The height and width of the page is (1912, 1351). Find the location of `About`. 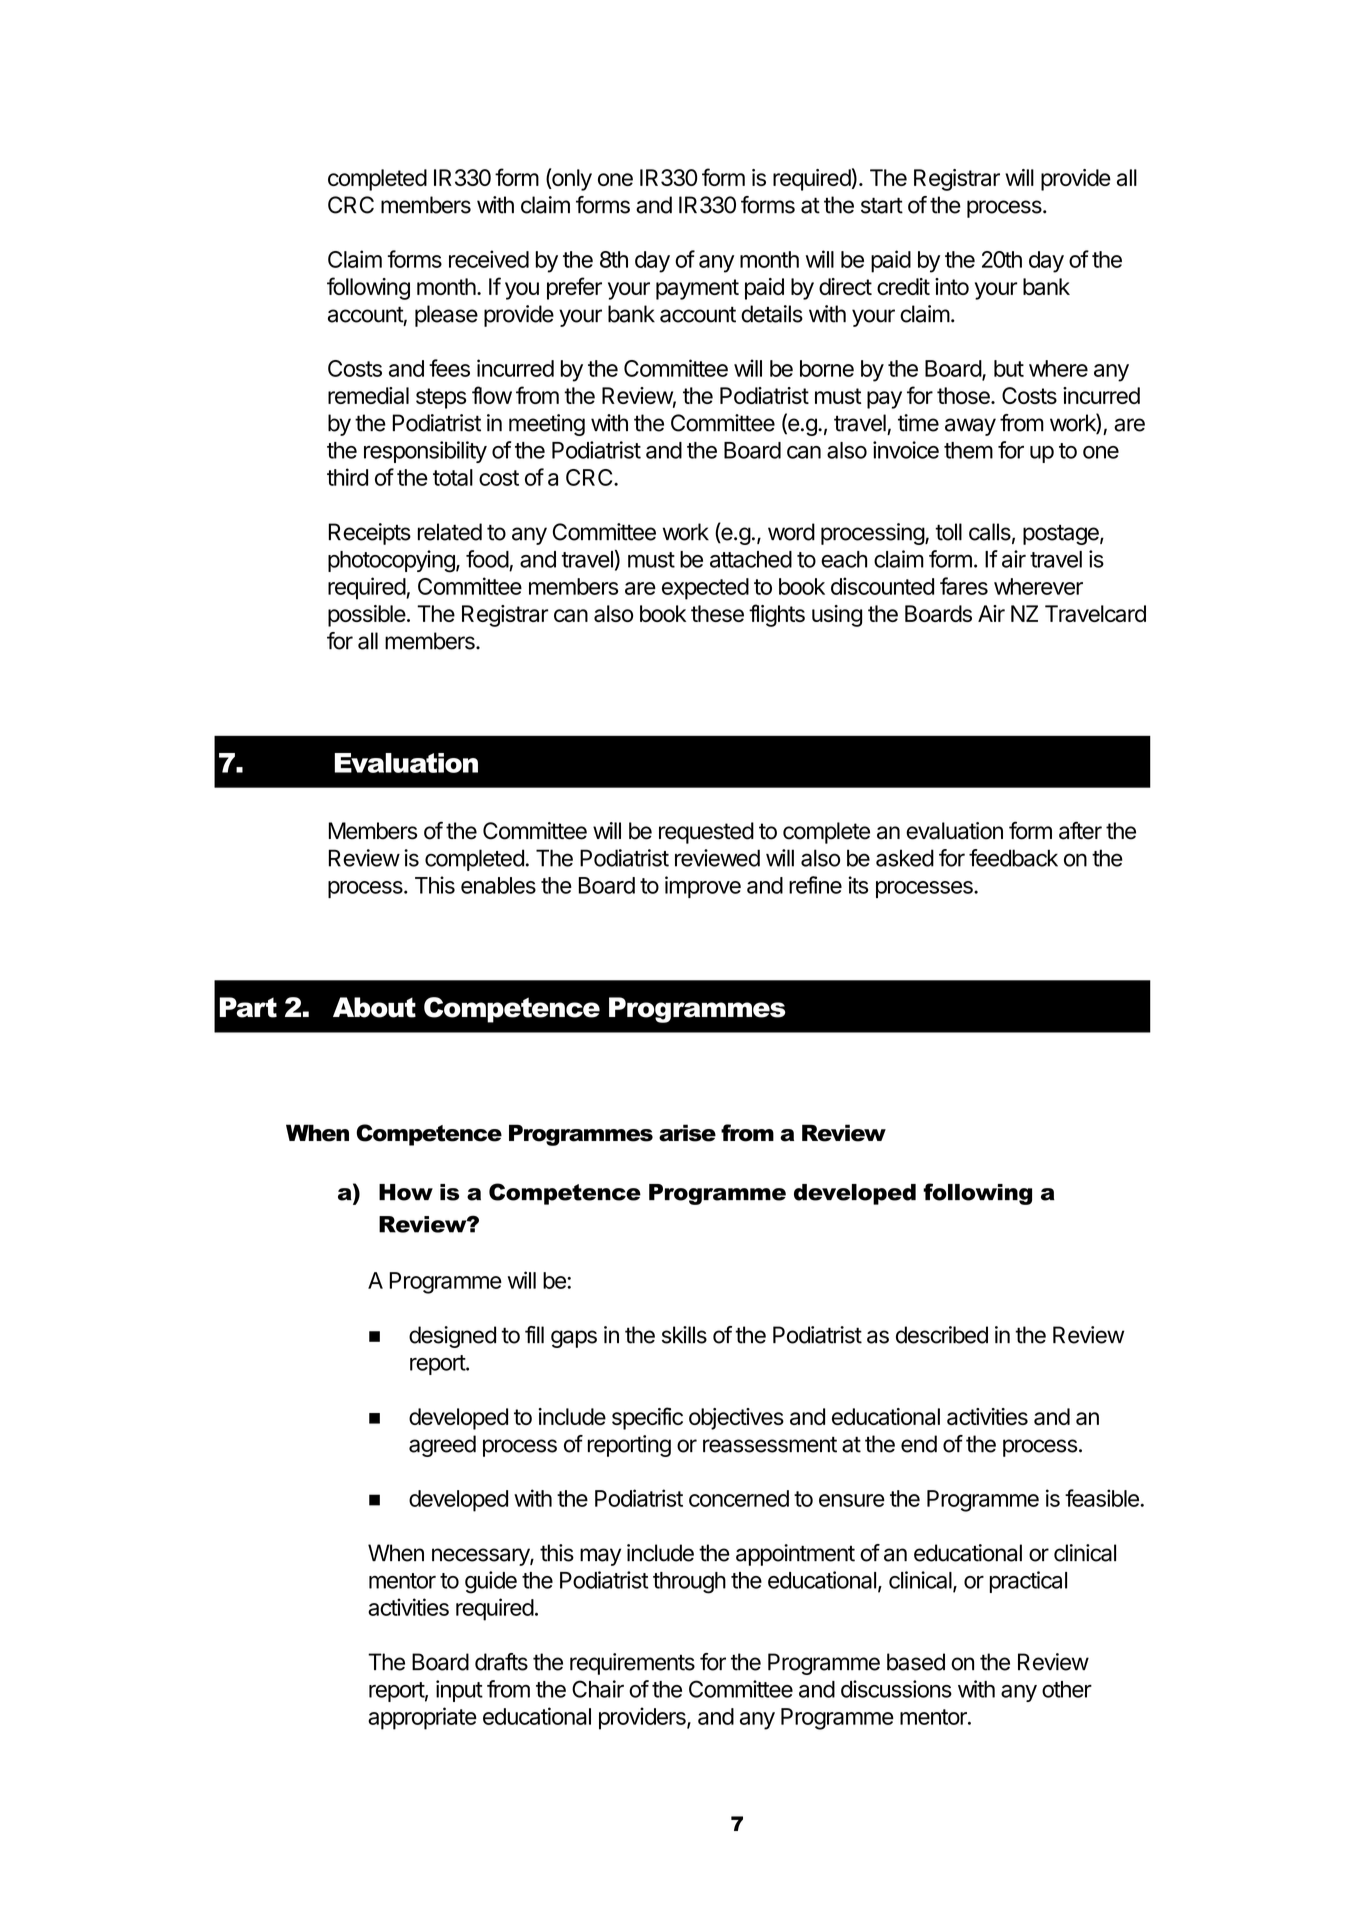

About is located at coordinates (374, 1007).
